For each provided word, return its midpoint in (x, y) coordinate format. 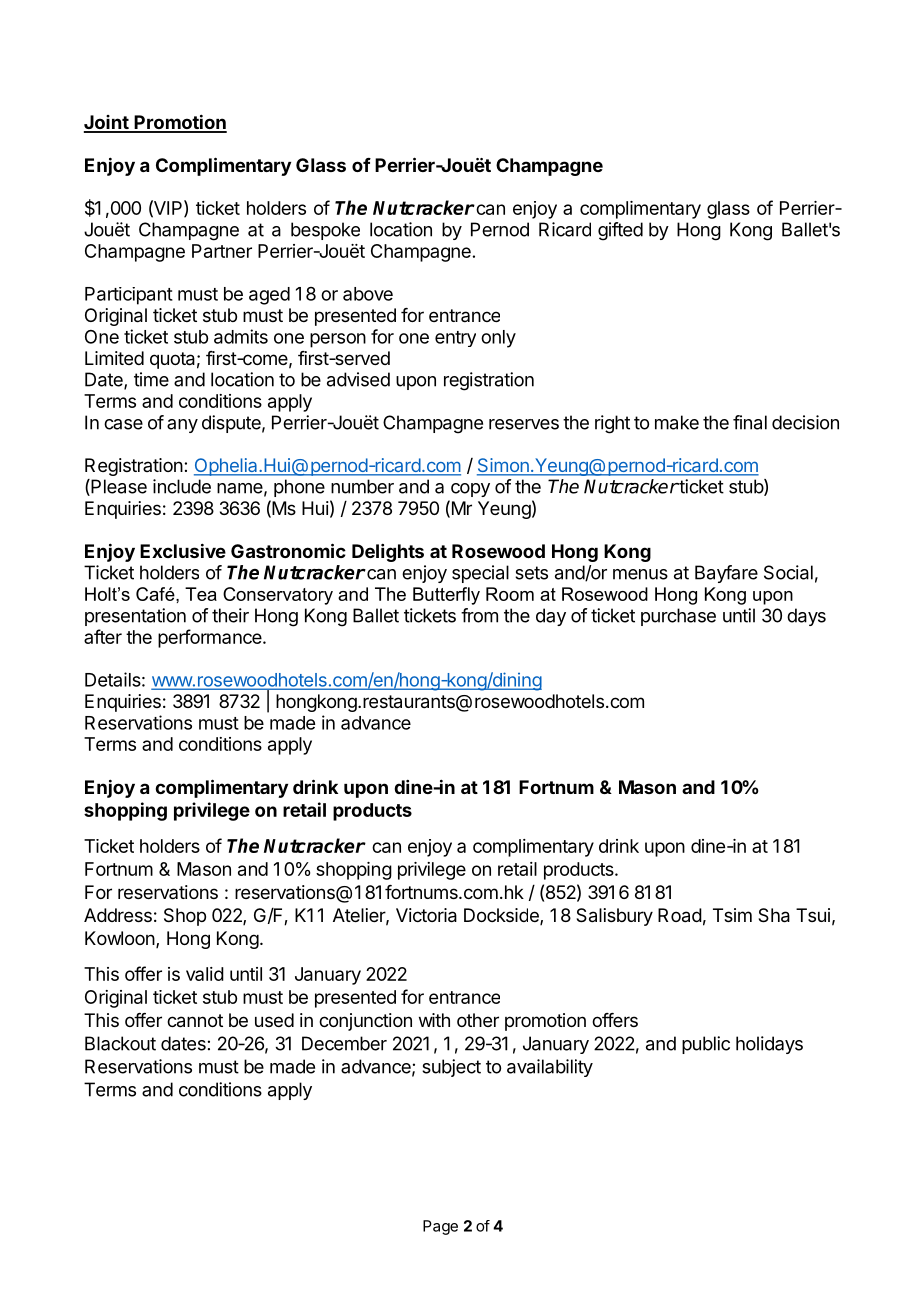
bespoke (325, 231)
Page (440, 1227)
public (706, 1045)
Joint (107, 123)
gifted (620, 231)
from (479, 615)
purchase (678, 617)
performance (211, 638)
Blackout (120, 1043)
